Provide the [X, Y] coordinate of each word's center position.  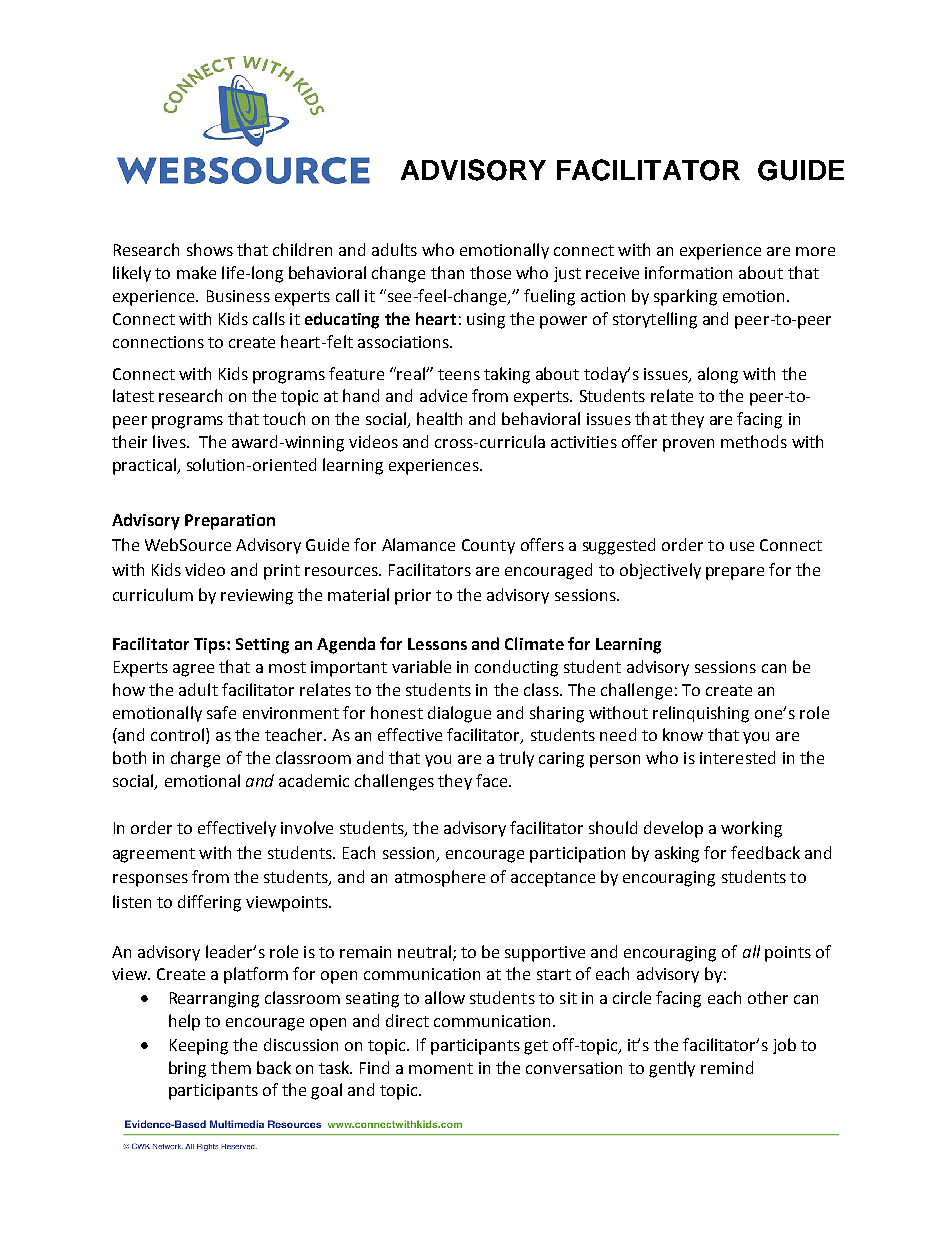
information [688, 272]
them [231, 1067]
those [490, 272]
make [196, 272]
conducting [516, 668]
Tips [211, 646]
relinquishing [701, 714]
